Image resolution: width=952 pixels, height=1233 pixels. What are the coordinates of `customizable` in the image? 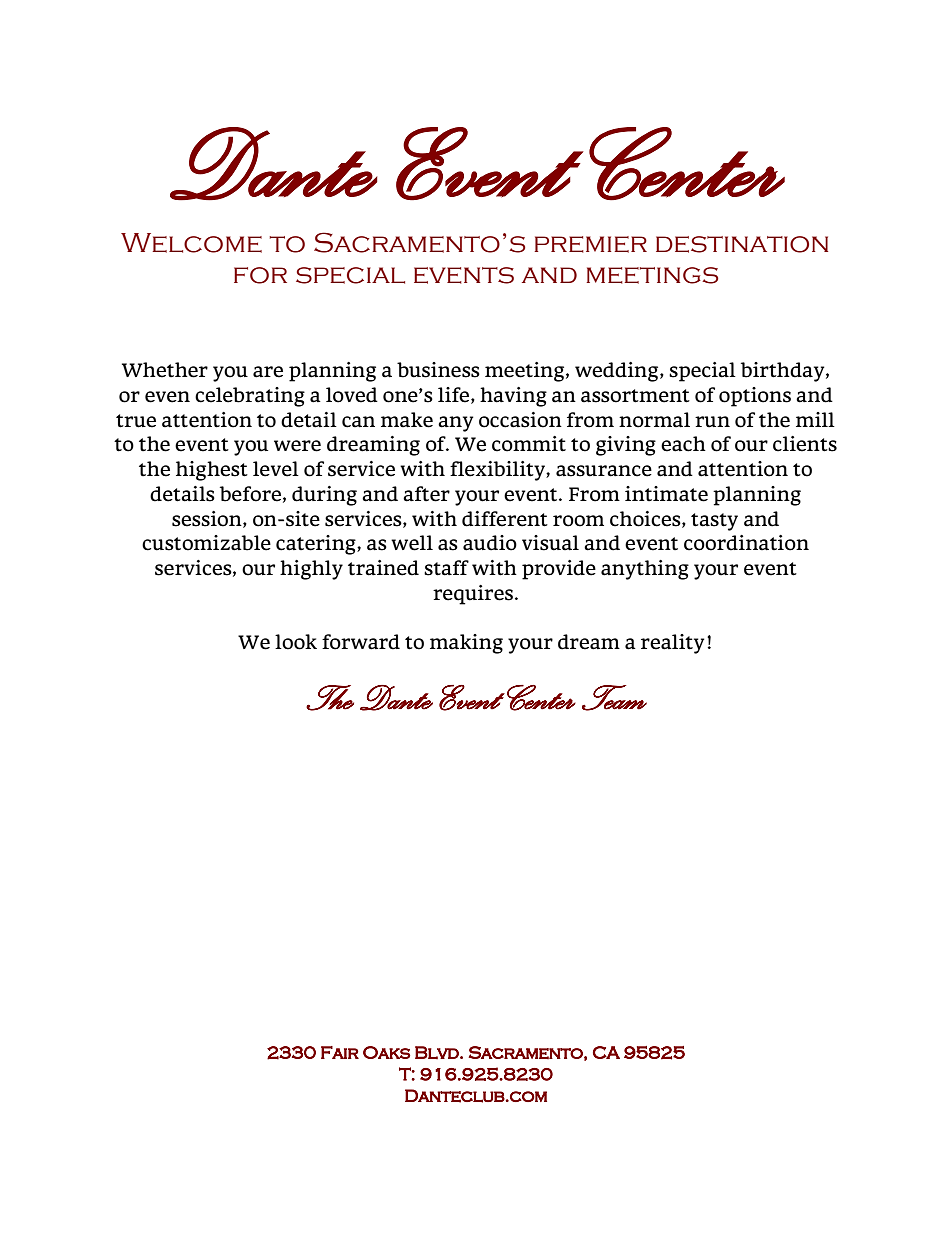 It's located at (206, 543).
